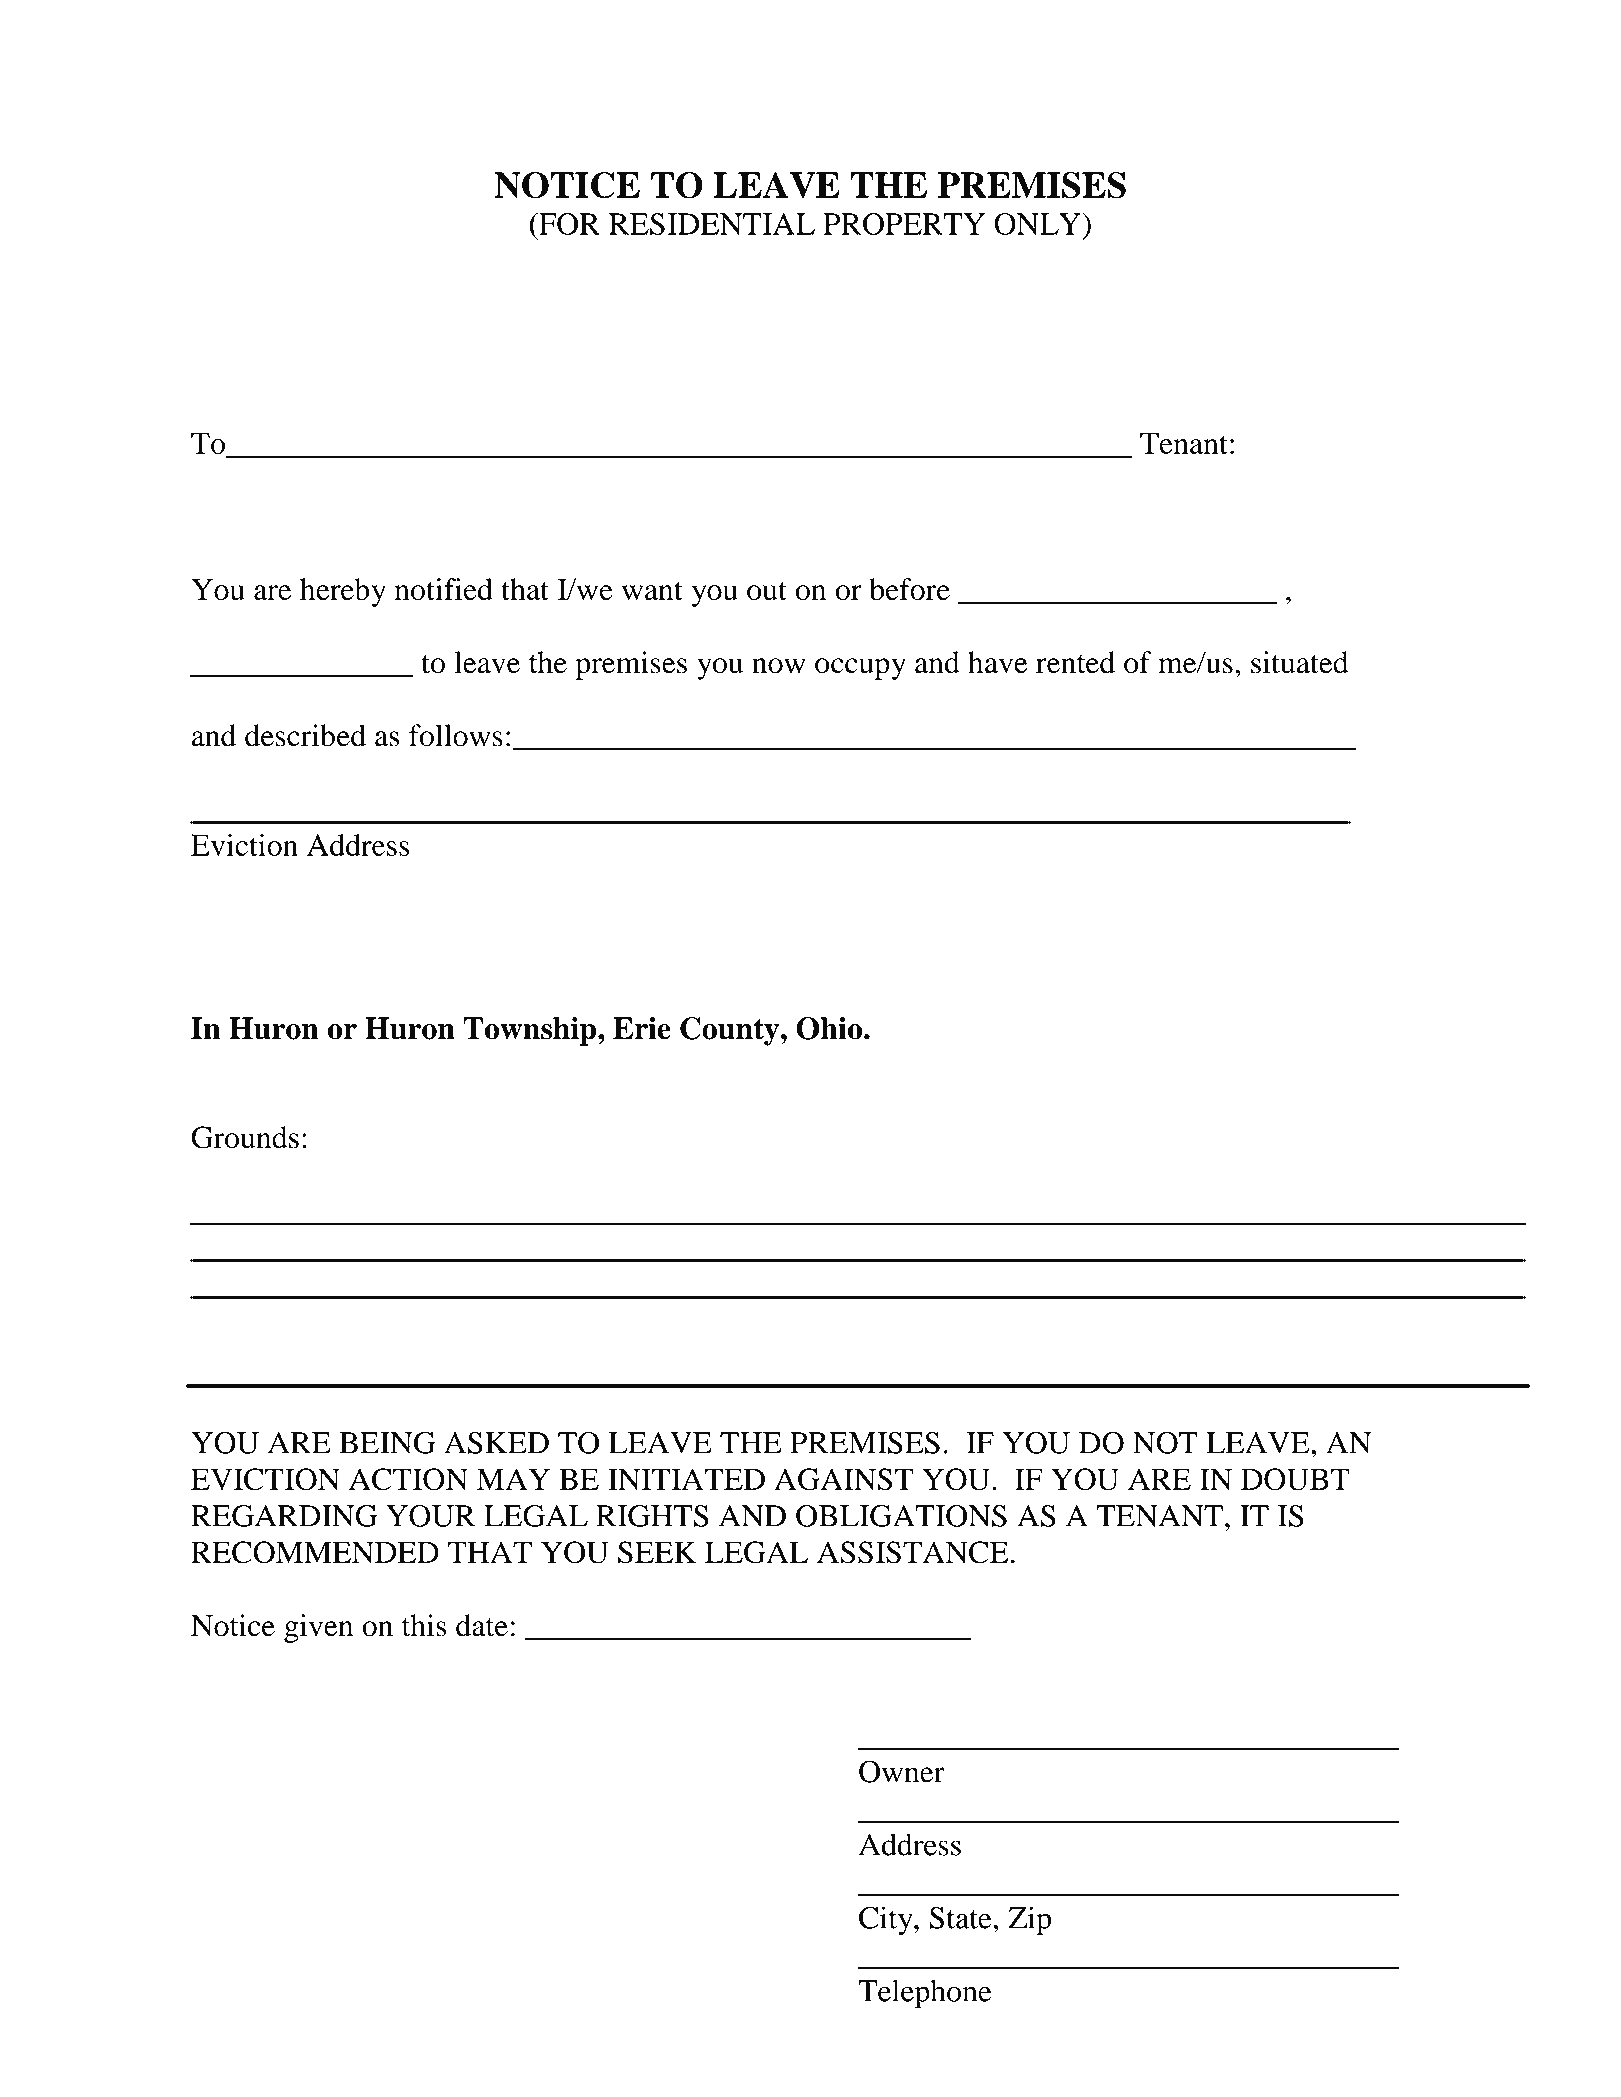  Describe the element at coordinates (245, 1137) in the screenshot. I see `Grounds` at that location.
